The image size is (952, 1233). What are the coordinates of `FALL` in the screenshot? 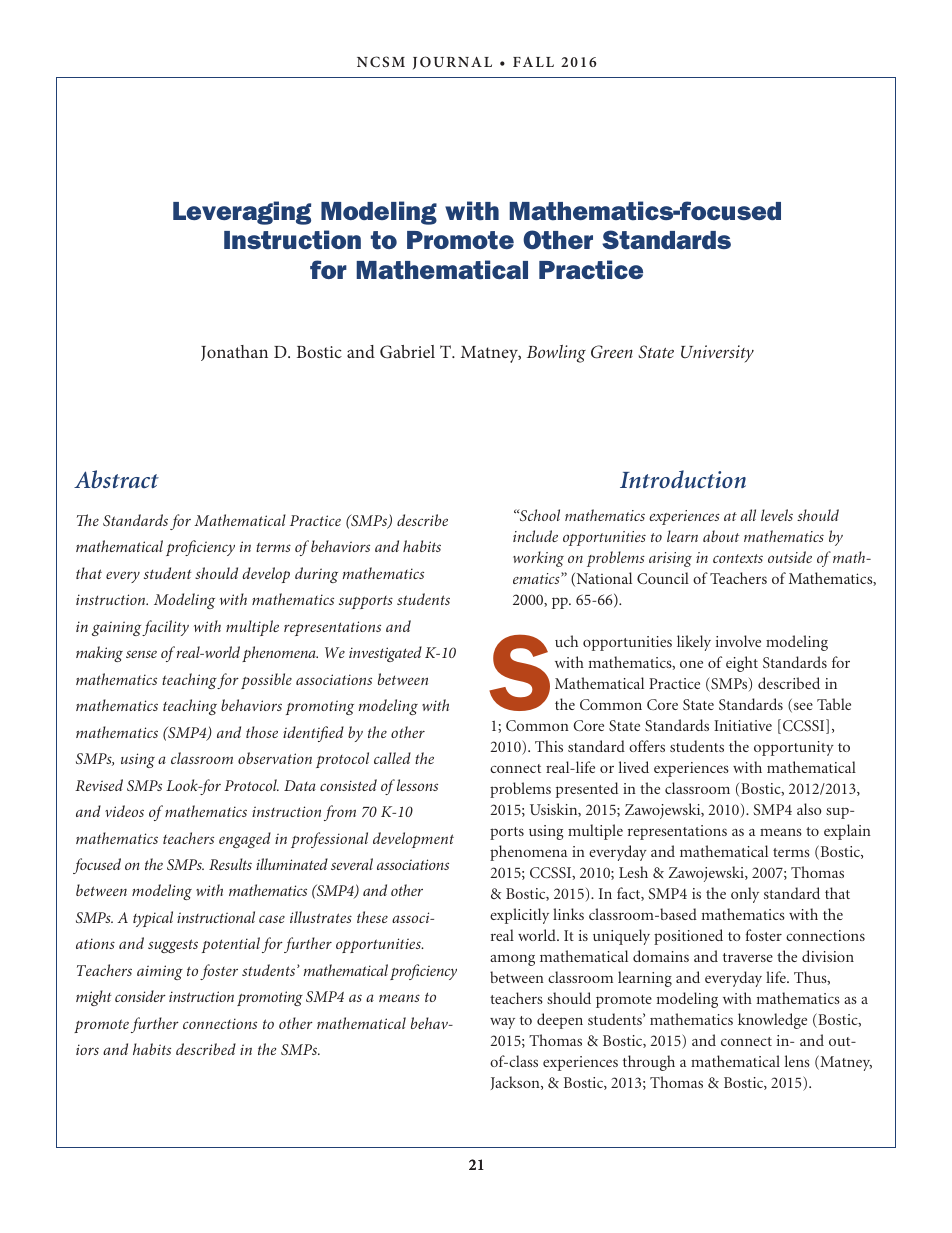 It's located at (533, 62).
